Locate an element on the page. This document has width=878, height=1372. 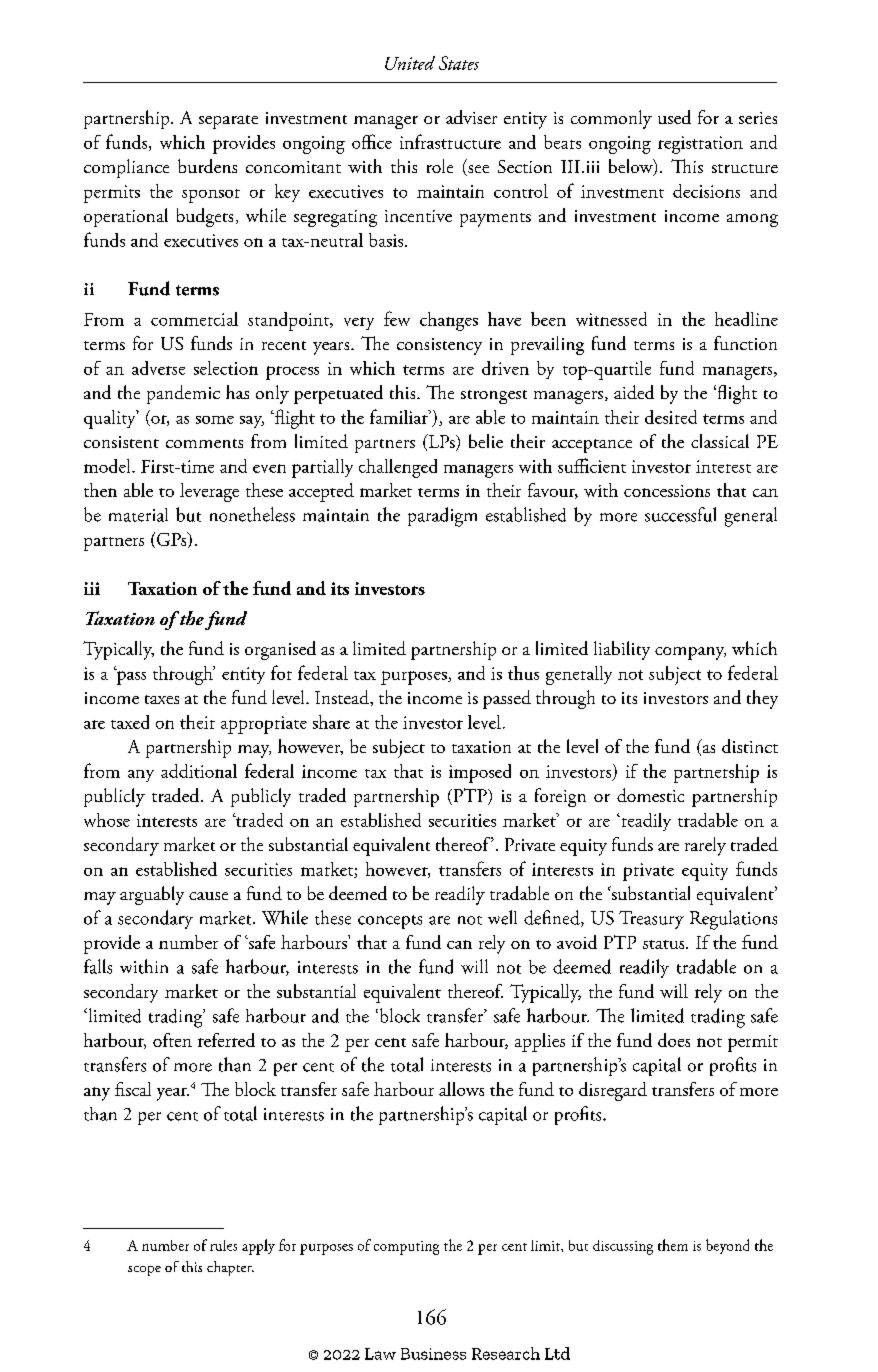
allows is located at coordinates (461, 1089).
